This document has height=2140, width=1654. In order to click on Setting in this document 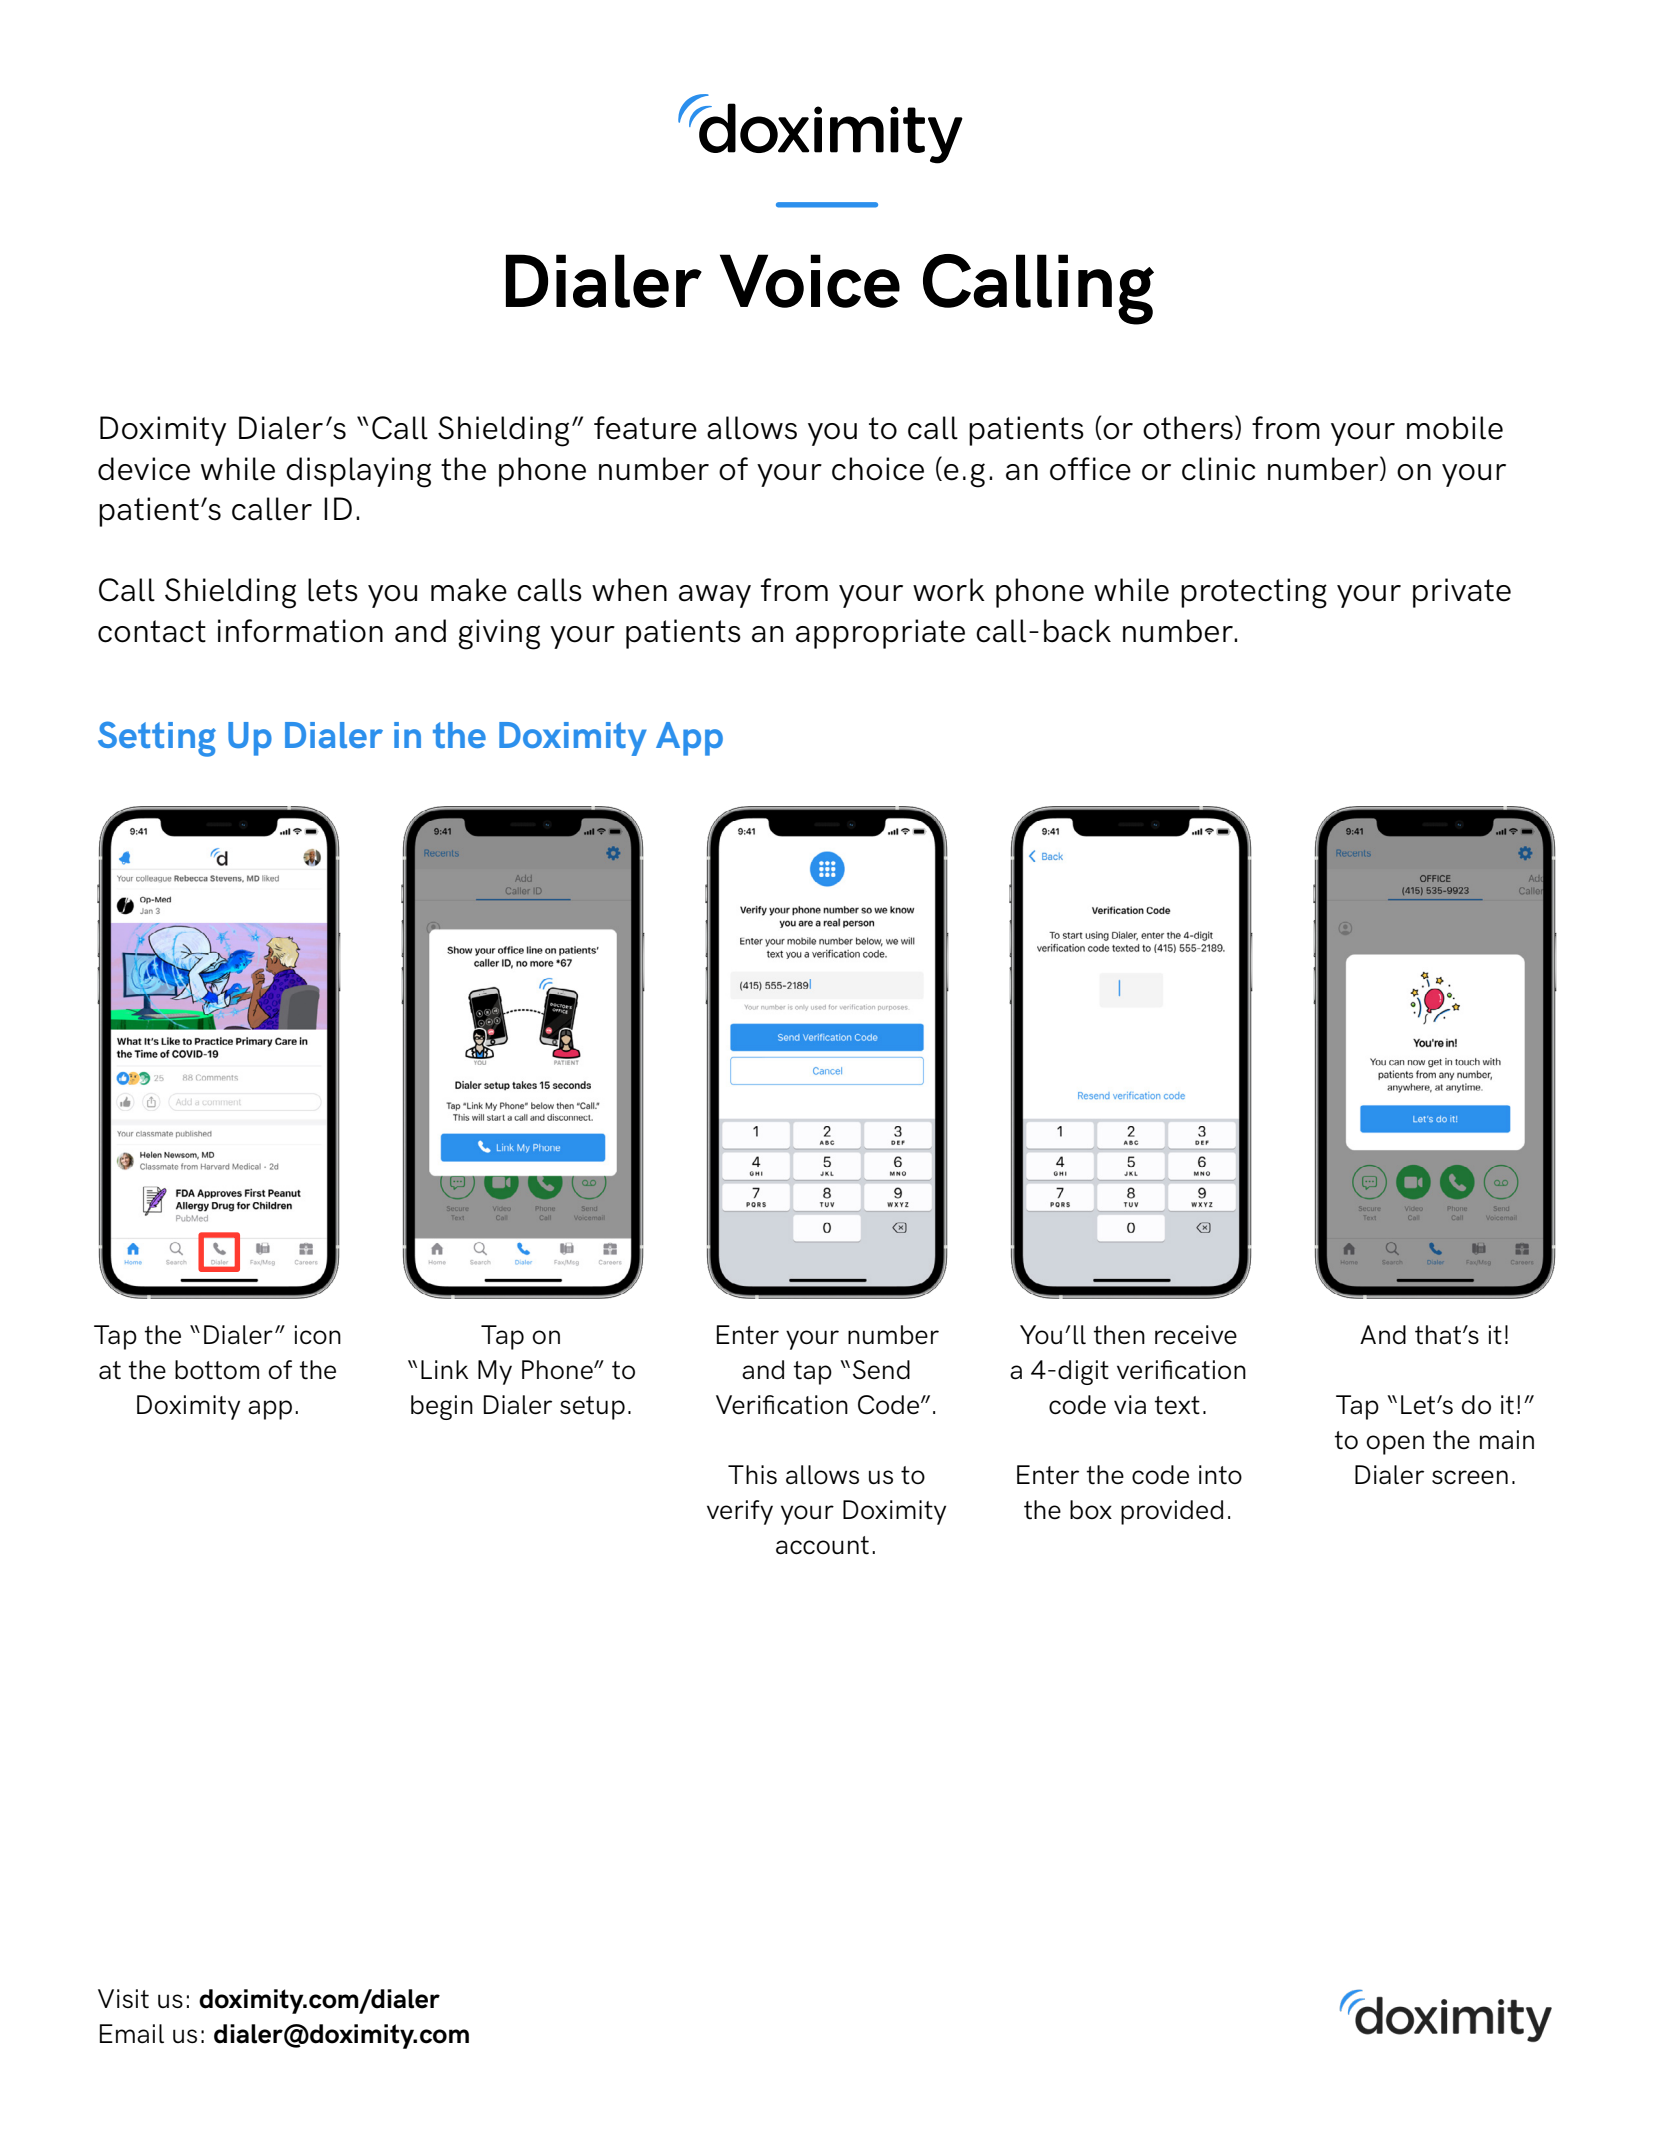, I will do `click(157, 739)`.
